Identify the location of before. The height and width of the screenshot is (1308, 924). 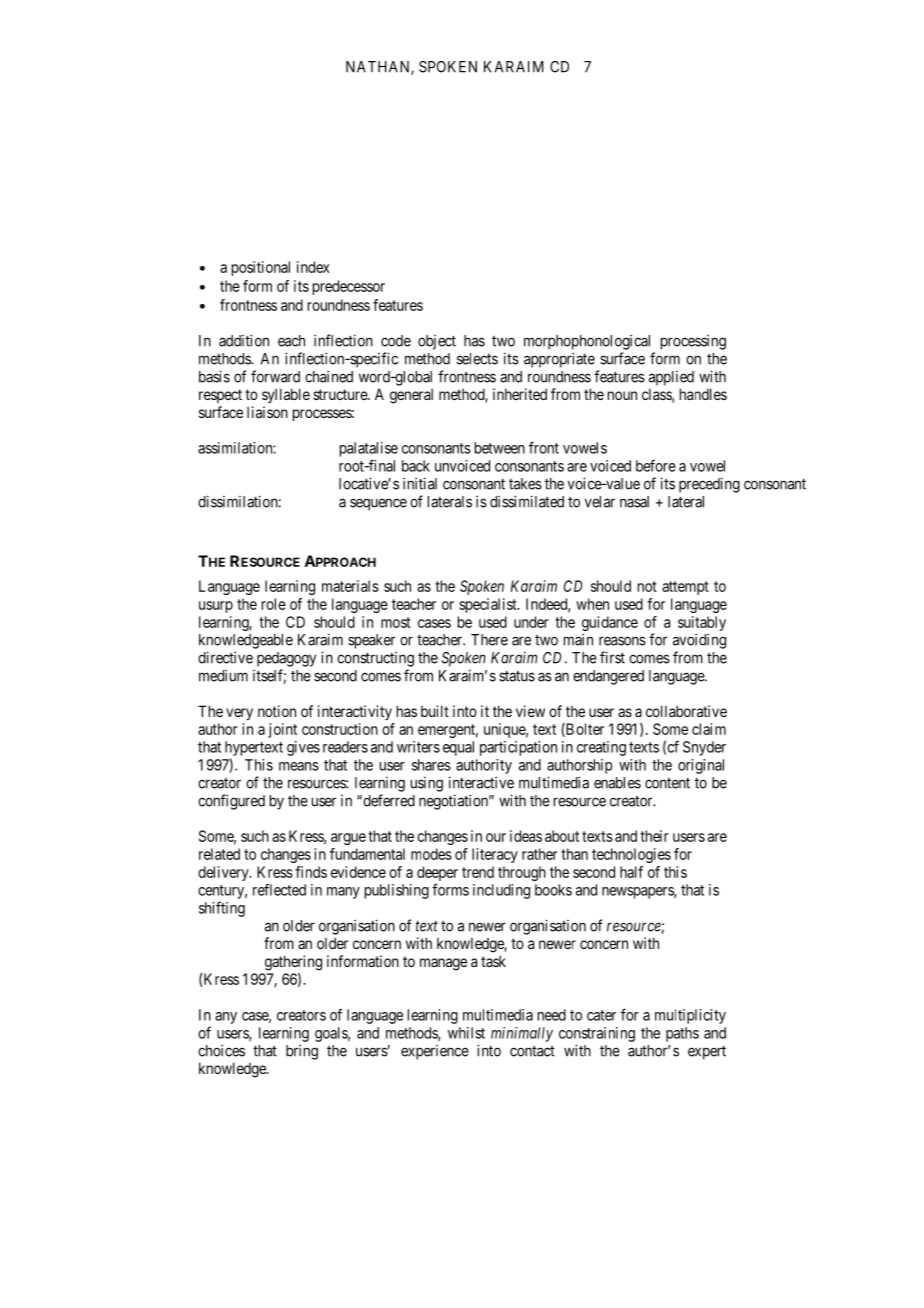
(656, 465).
